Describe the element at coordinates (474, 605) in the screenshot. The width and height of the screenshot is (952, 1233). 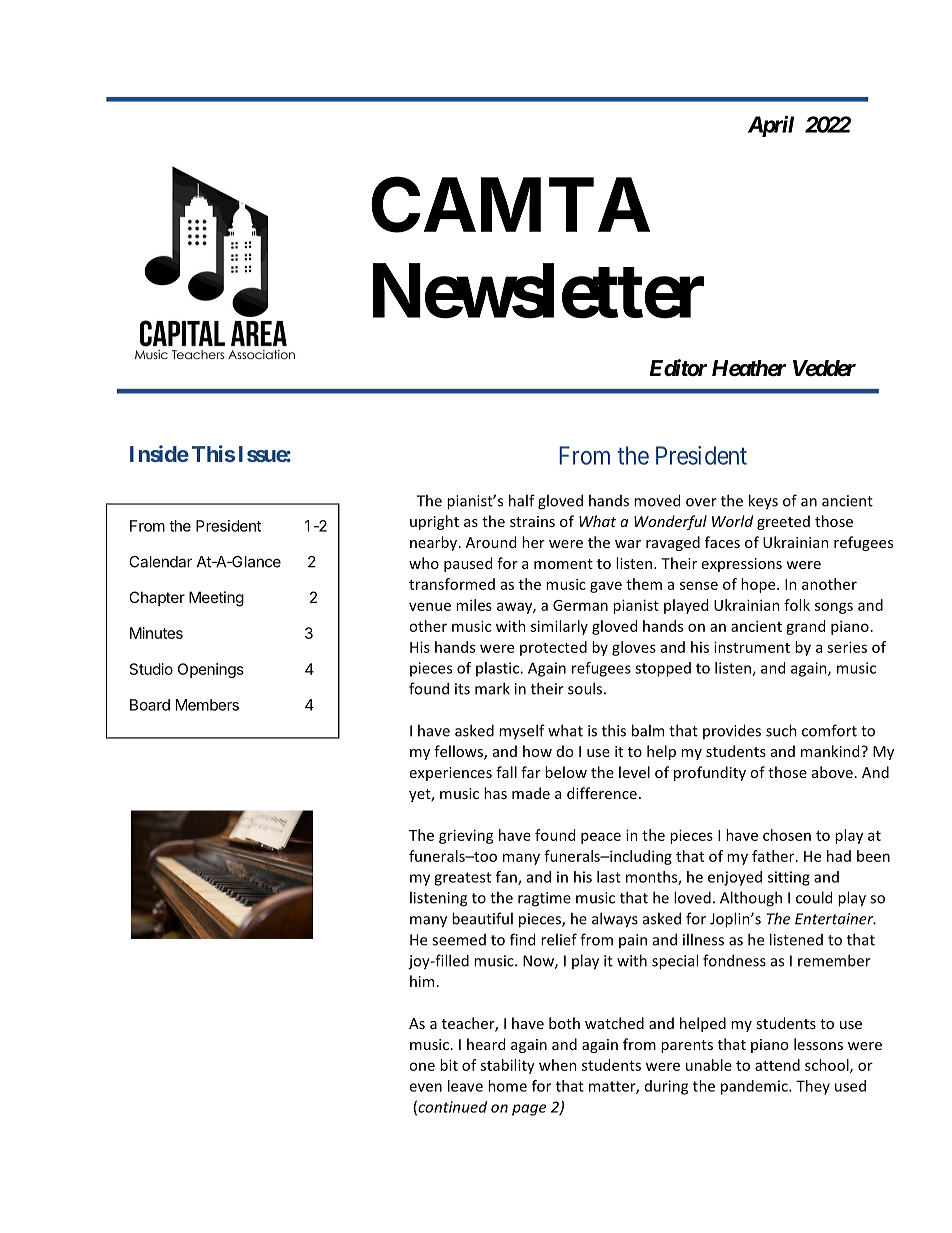
I see `miles` at that location.
